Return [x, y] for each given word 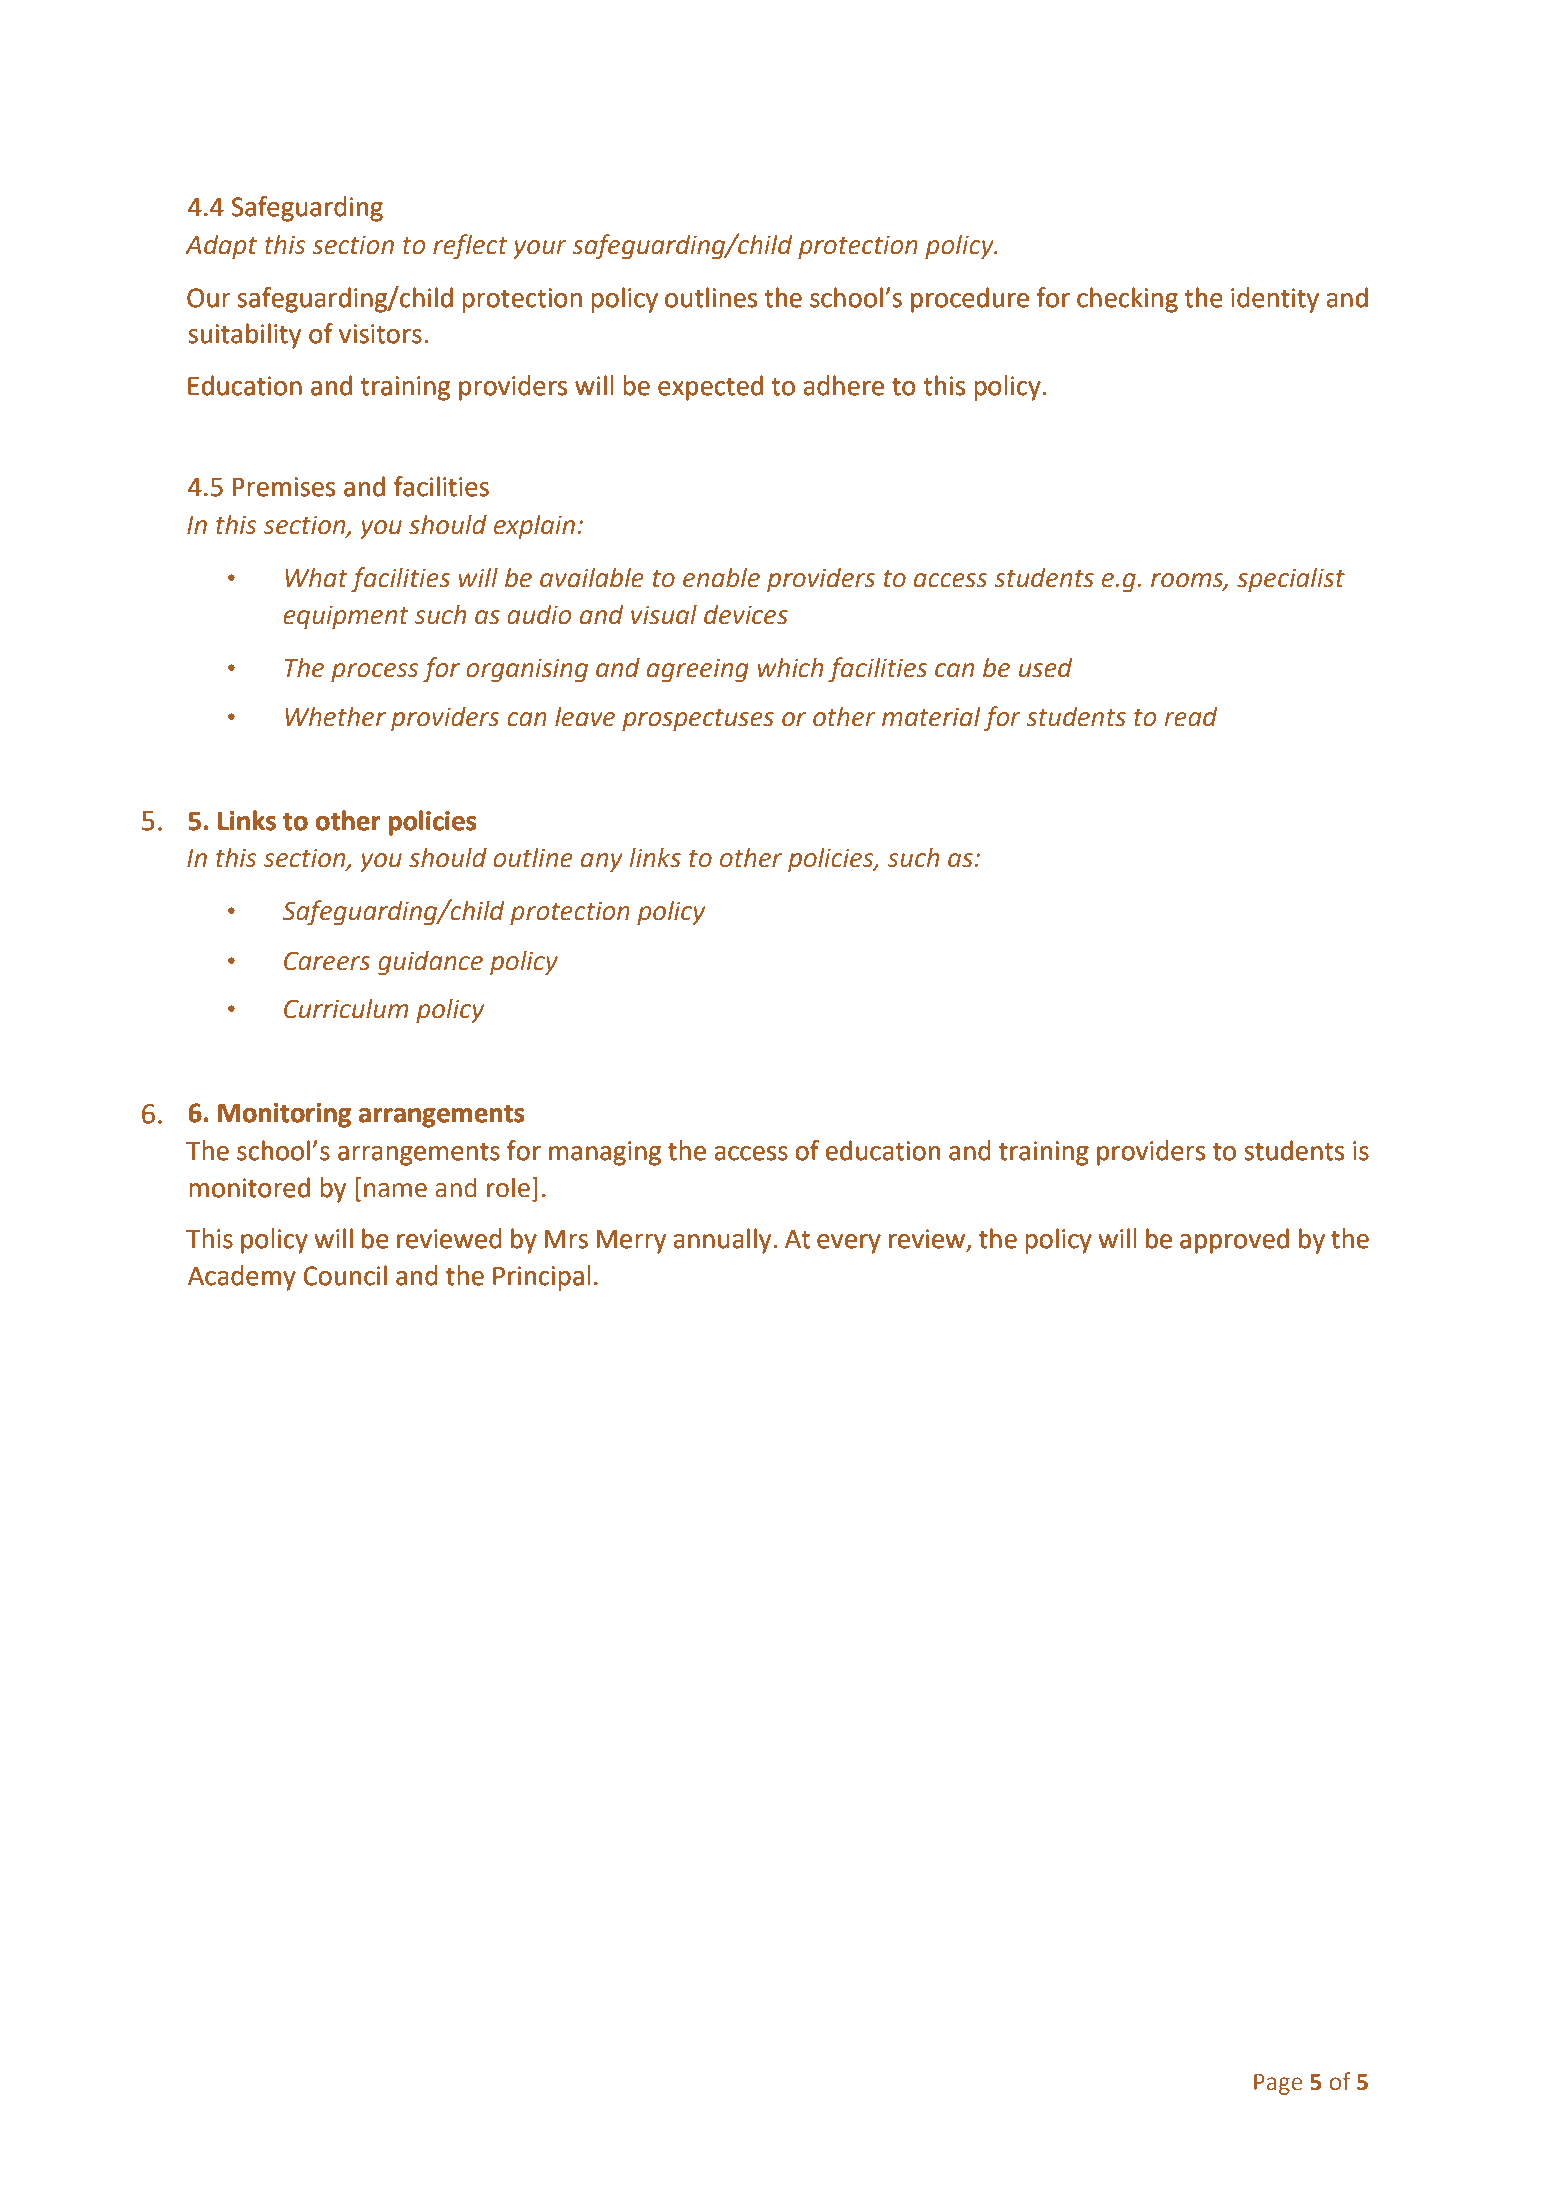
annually [724, 1241]
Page [1278, 2084]
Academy [242, 1278]
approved [1234, 1241]
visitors [380, 334]
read [1191, 716]
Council [345, 1275]
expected [710, 388]
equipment [346, 617]
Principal [542, 1278]
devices [746, 614]
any [602, 863]
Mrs [566, 1239]
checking [1127, 300]
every [849, 1244]
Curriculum [346, 1008]
